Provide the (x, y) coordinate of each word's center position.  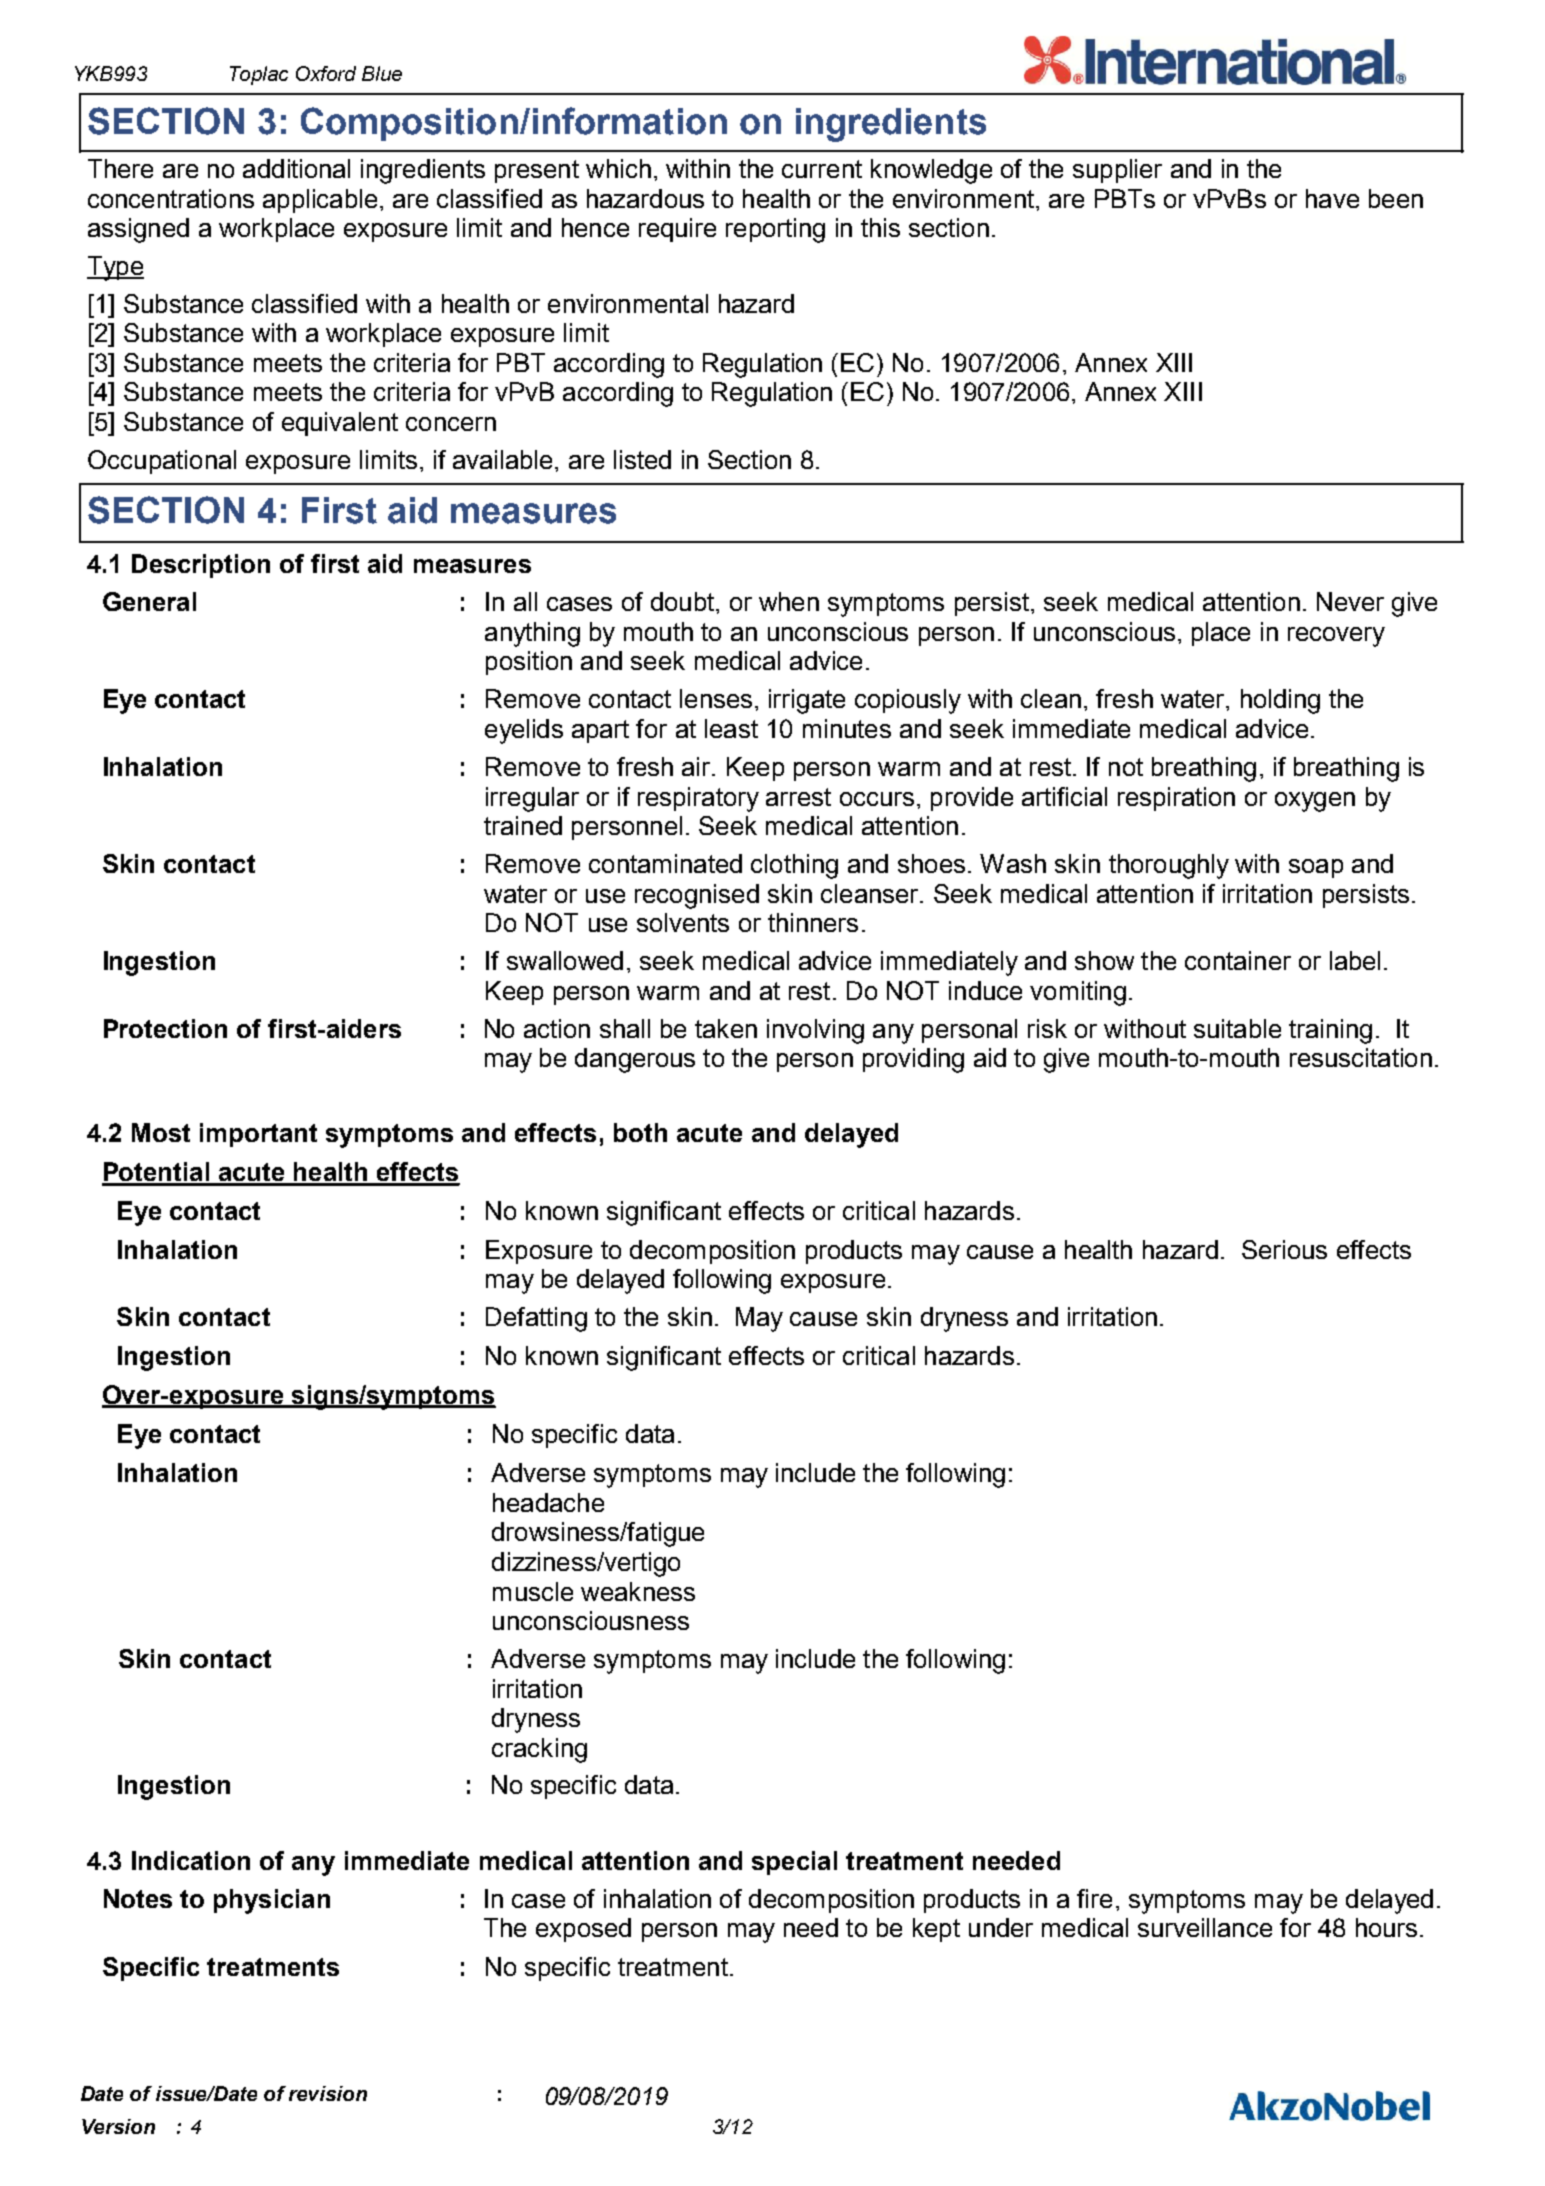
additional (296, 168)
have (1332, 198)
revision (328, 2093)
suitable (1237, 1028)
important (258, 1135)
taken (726, 1028)
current (822, 169)
